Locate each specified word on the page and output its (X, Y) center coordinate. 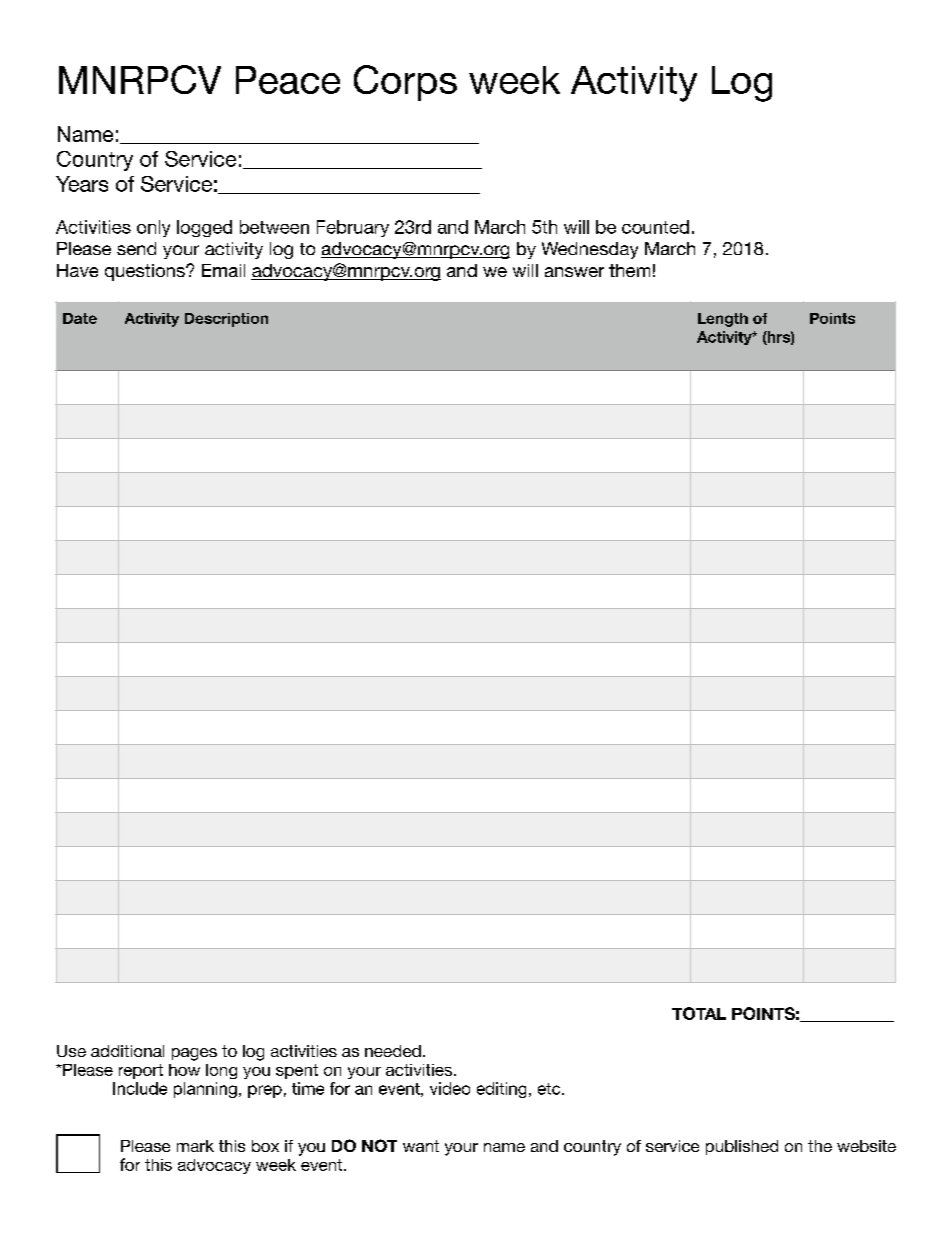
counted (655, 227)
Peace (288, 80)
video (450, 1088)
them (629, 270)
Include (140, 1088)
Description (226, 320)
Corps (405, 83)
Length (723, 320)
